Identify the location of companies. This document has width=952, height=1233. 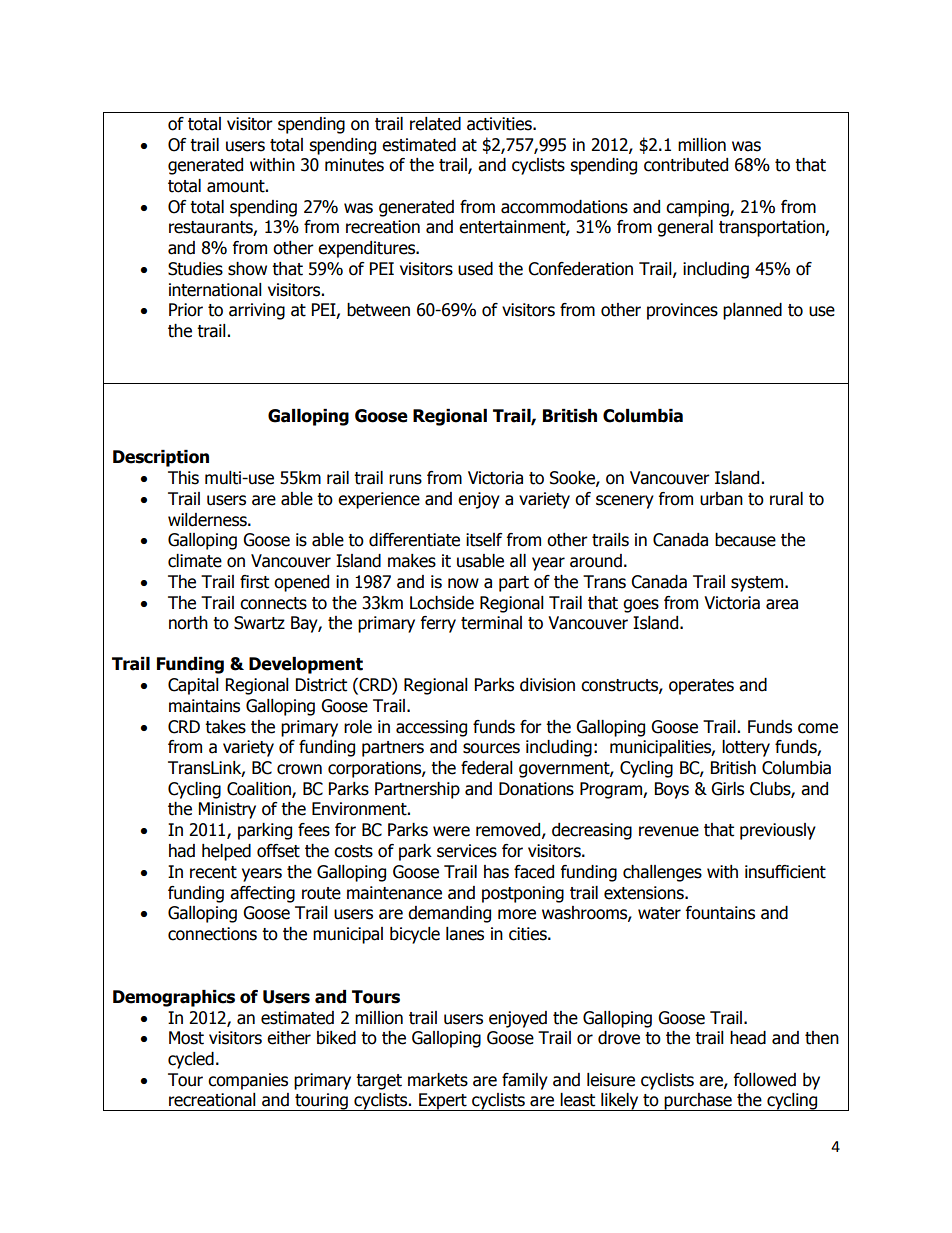
(248, 1081).
